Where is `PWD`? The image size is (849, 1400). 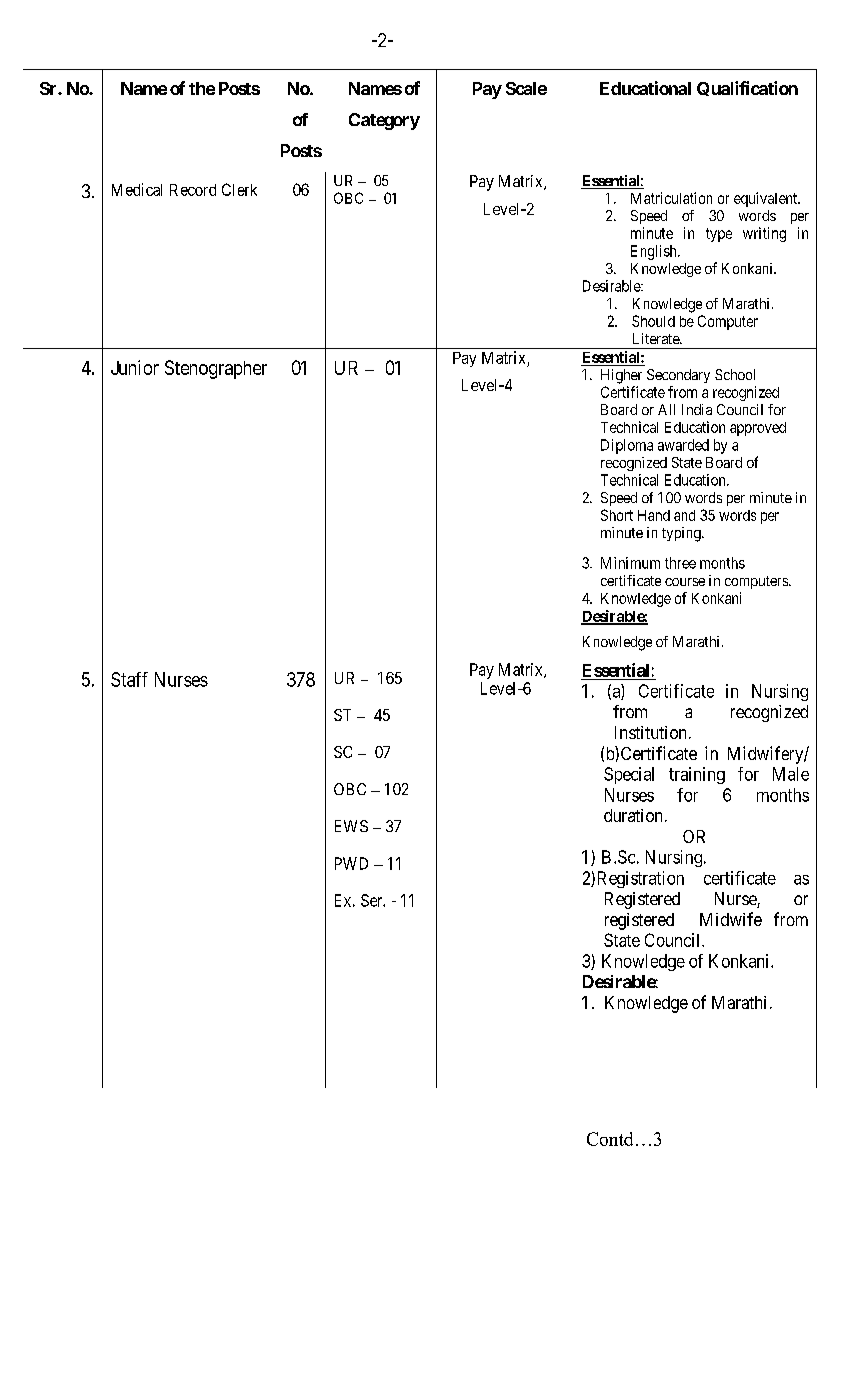 PWD is located at coordinates (351, 863).
